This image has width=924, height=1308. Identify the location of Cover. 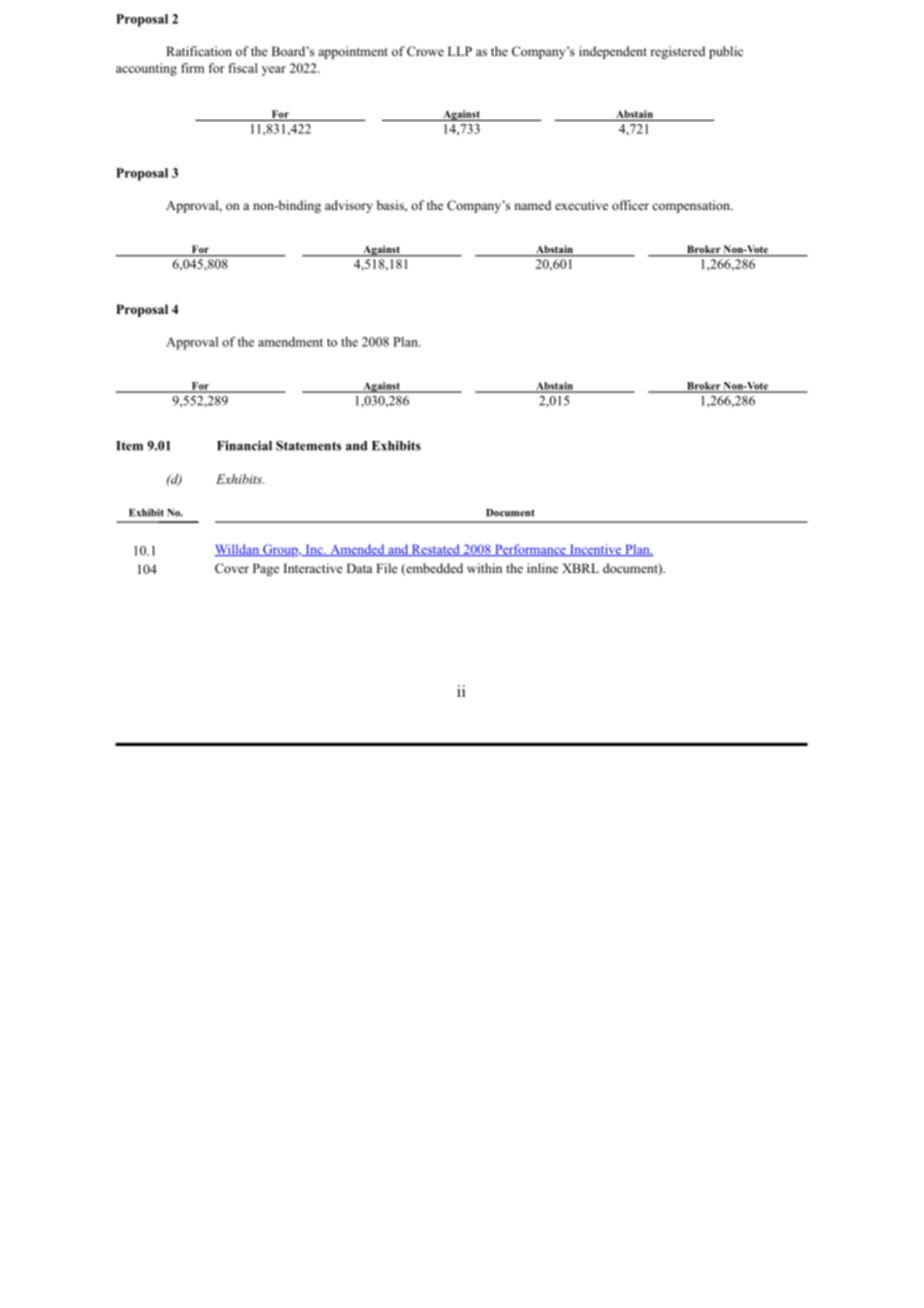
(232, 568).
